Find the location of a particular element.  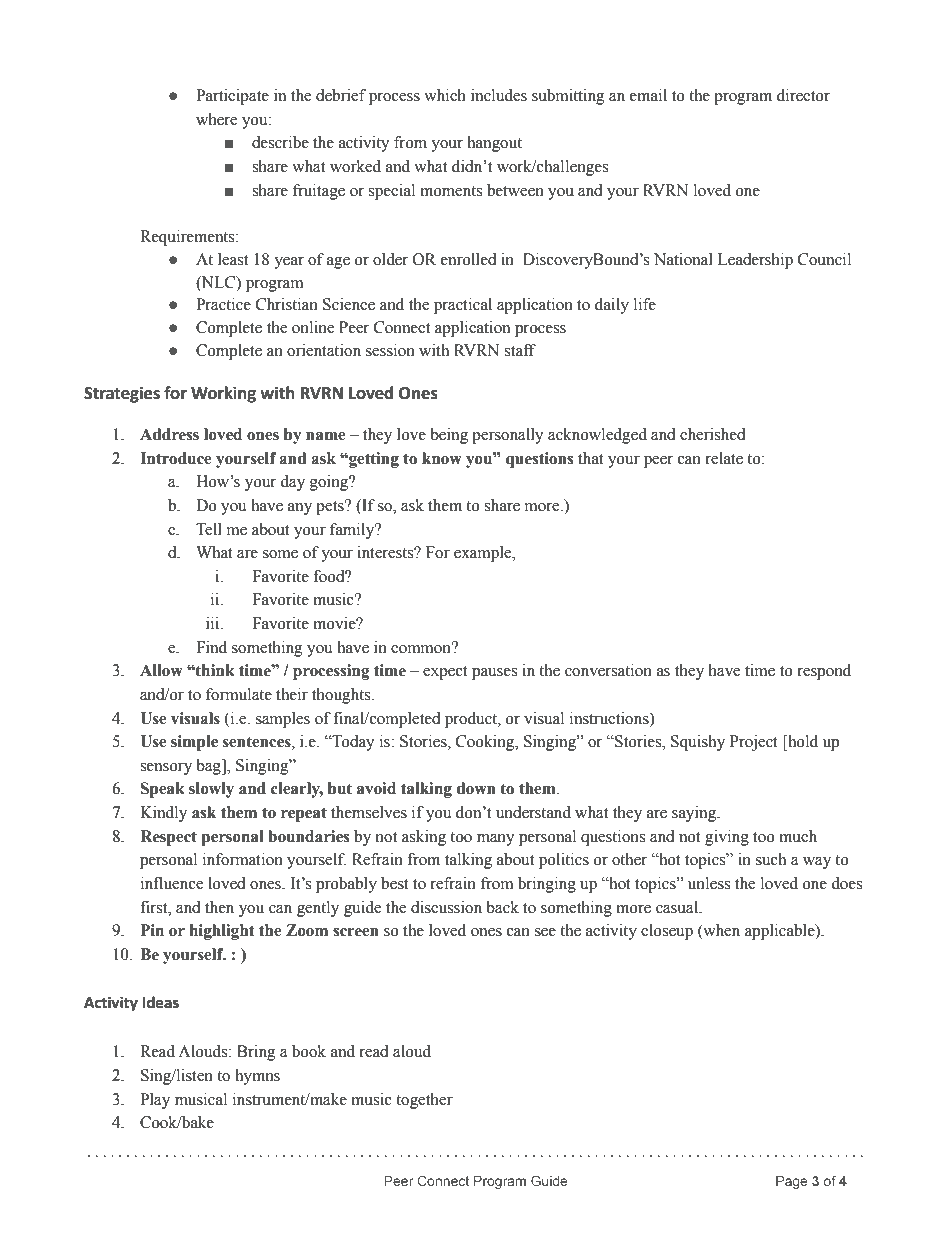

where is located at coordinates (216, 119).
